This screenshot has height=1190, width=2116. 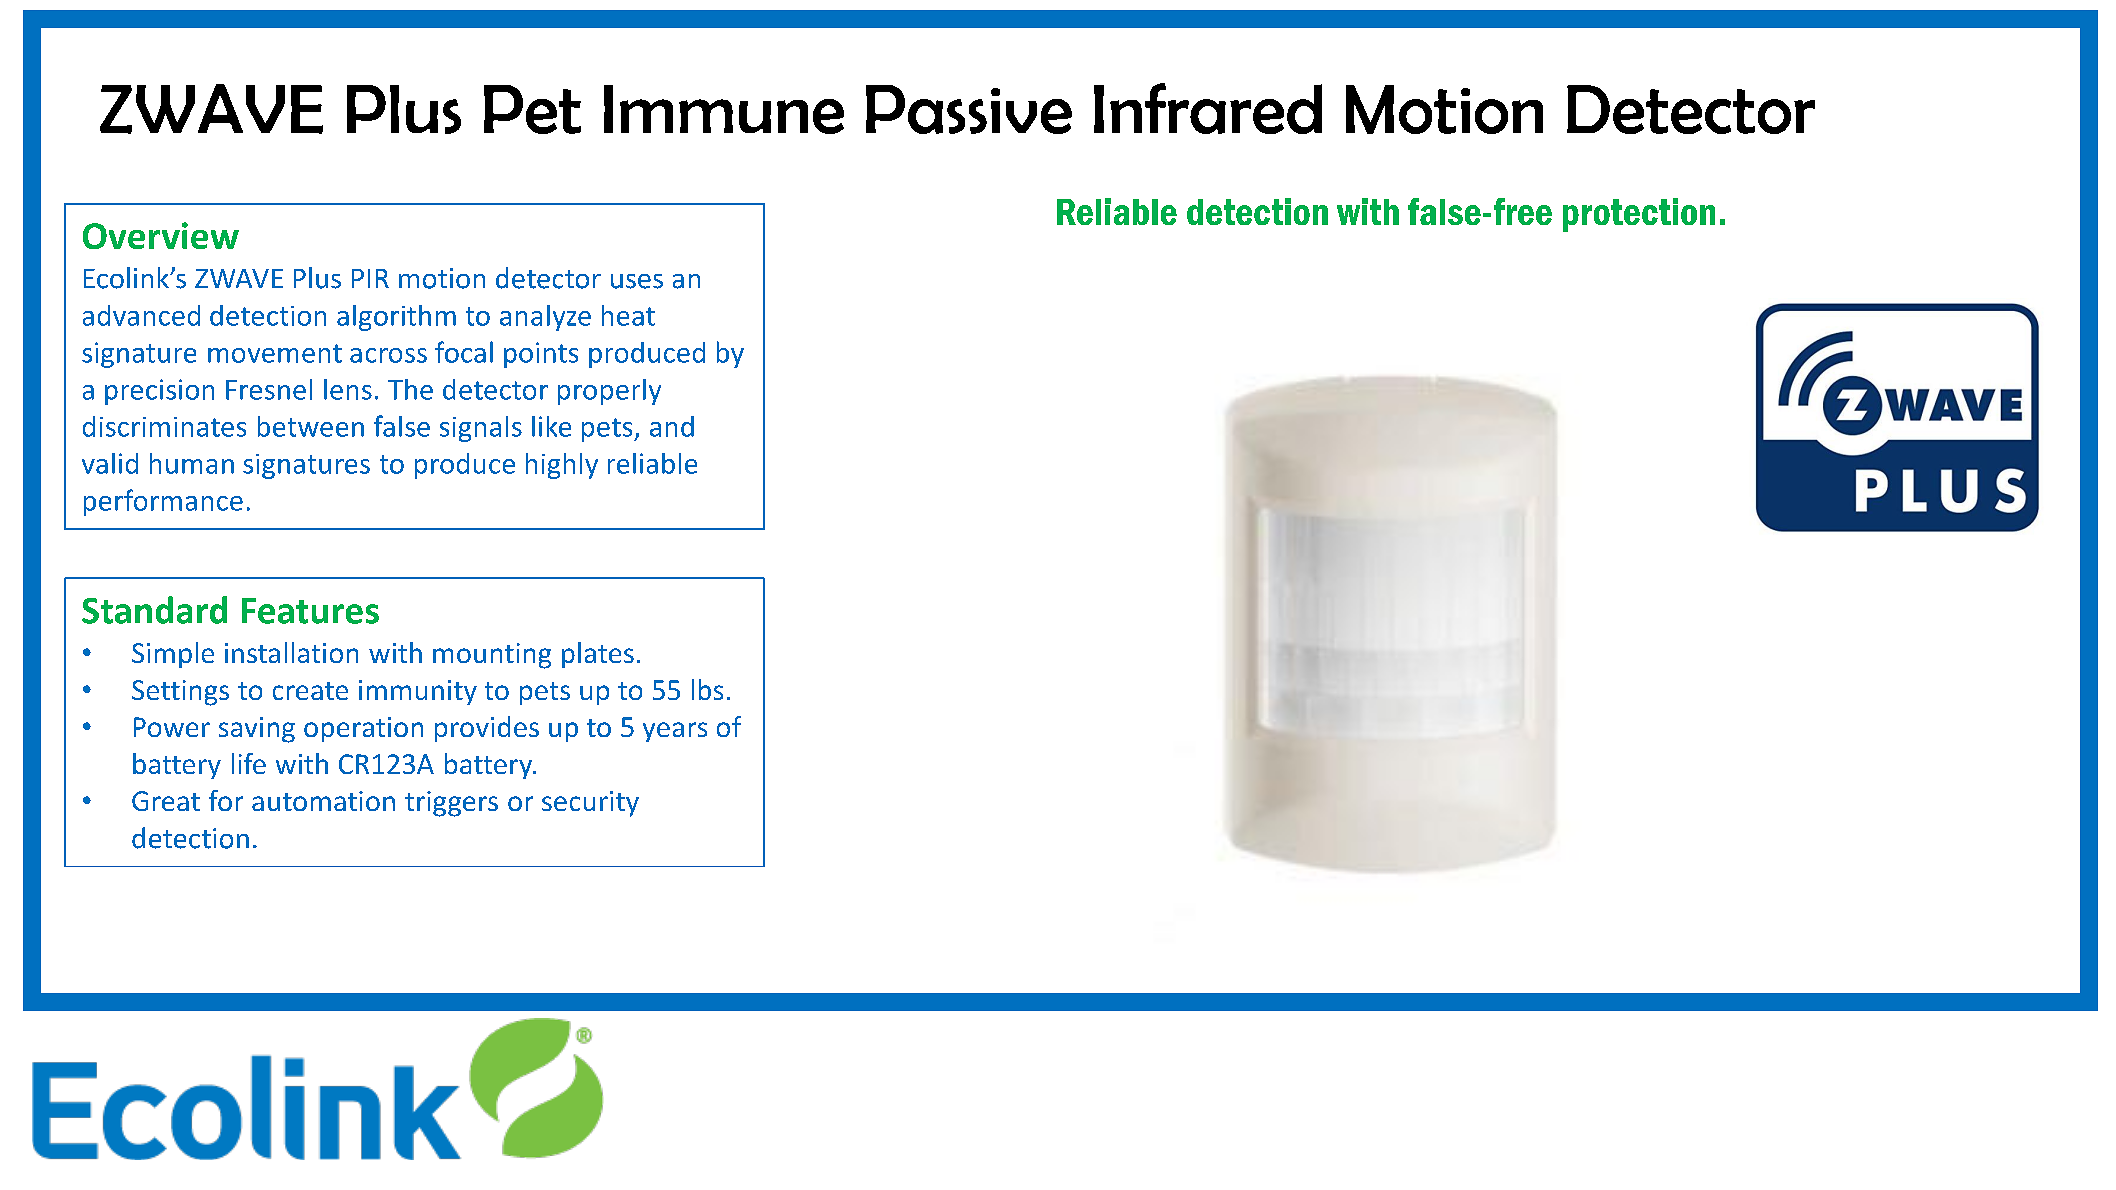 What do you see at coordinates (1208, 108) in the screenshot?
I see `Infrared` at bounding box center [1208, 108].
